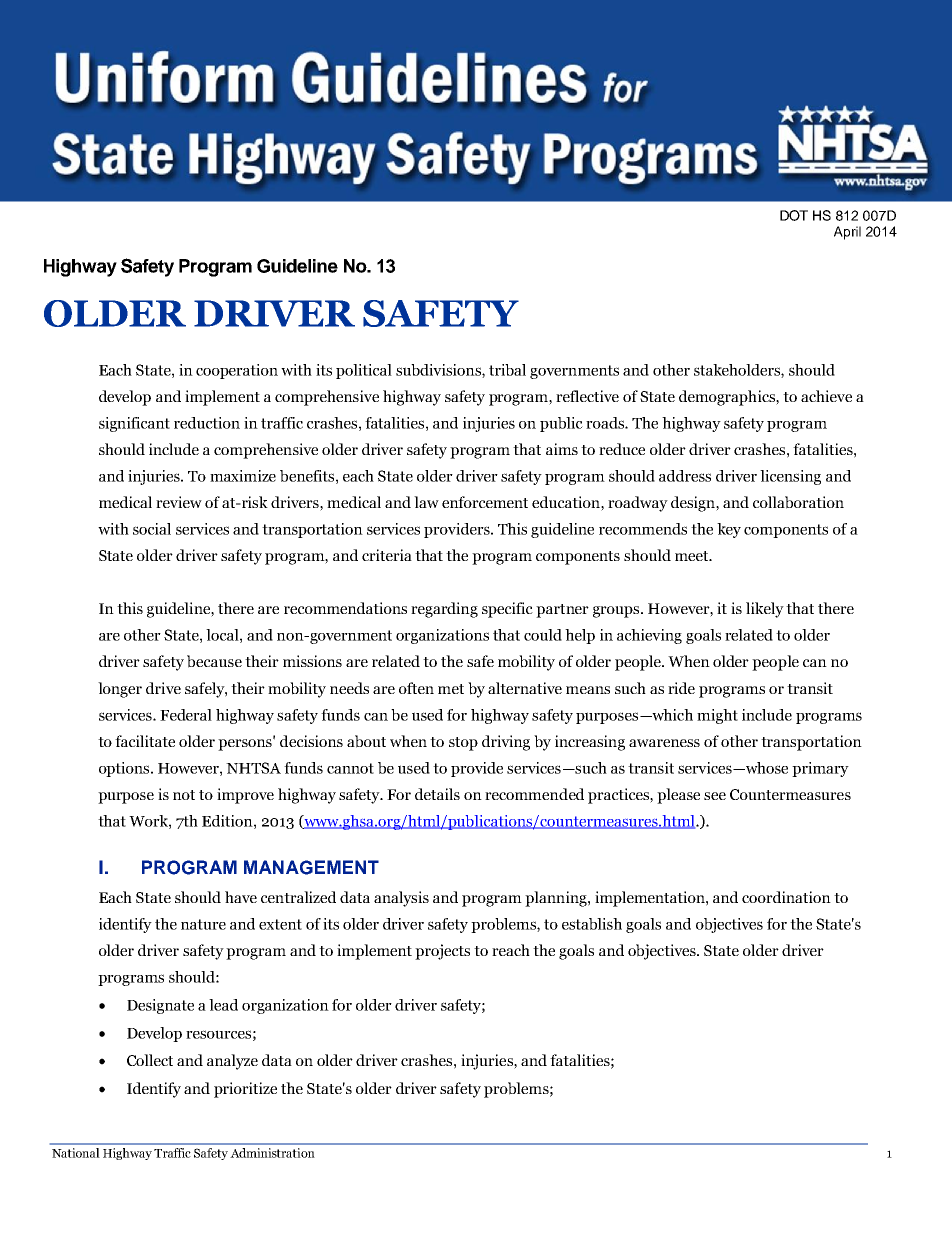 Image resolution: width=952 pixels, height=1233 pixels. I want to click on subdivisions, so click(439, 371).
